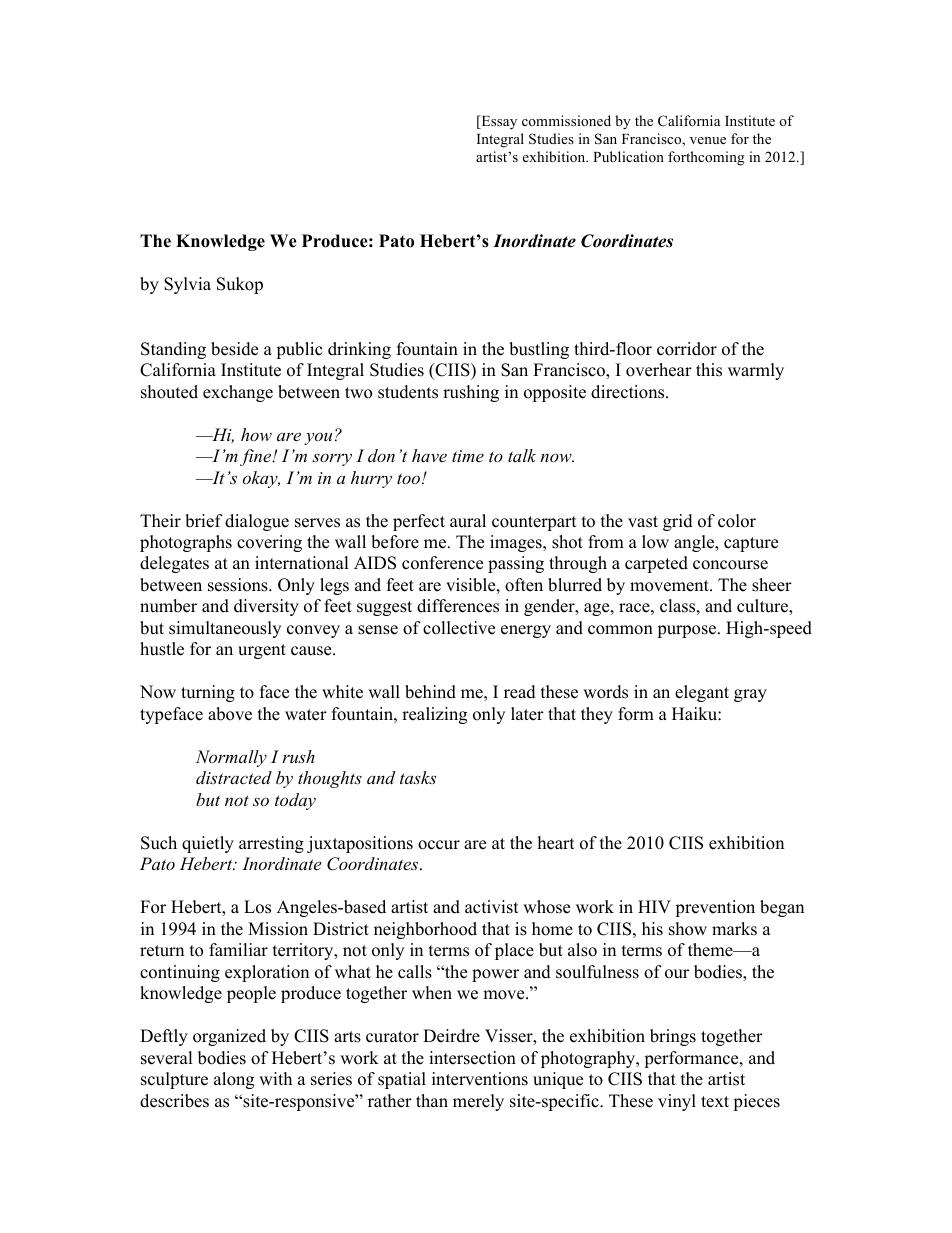  What do you see at coordinates (468, 456) in the screenshot?
I see `time` at bounding box center [468, 456].
